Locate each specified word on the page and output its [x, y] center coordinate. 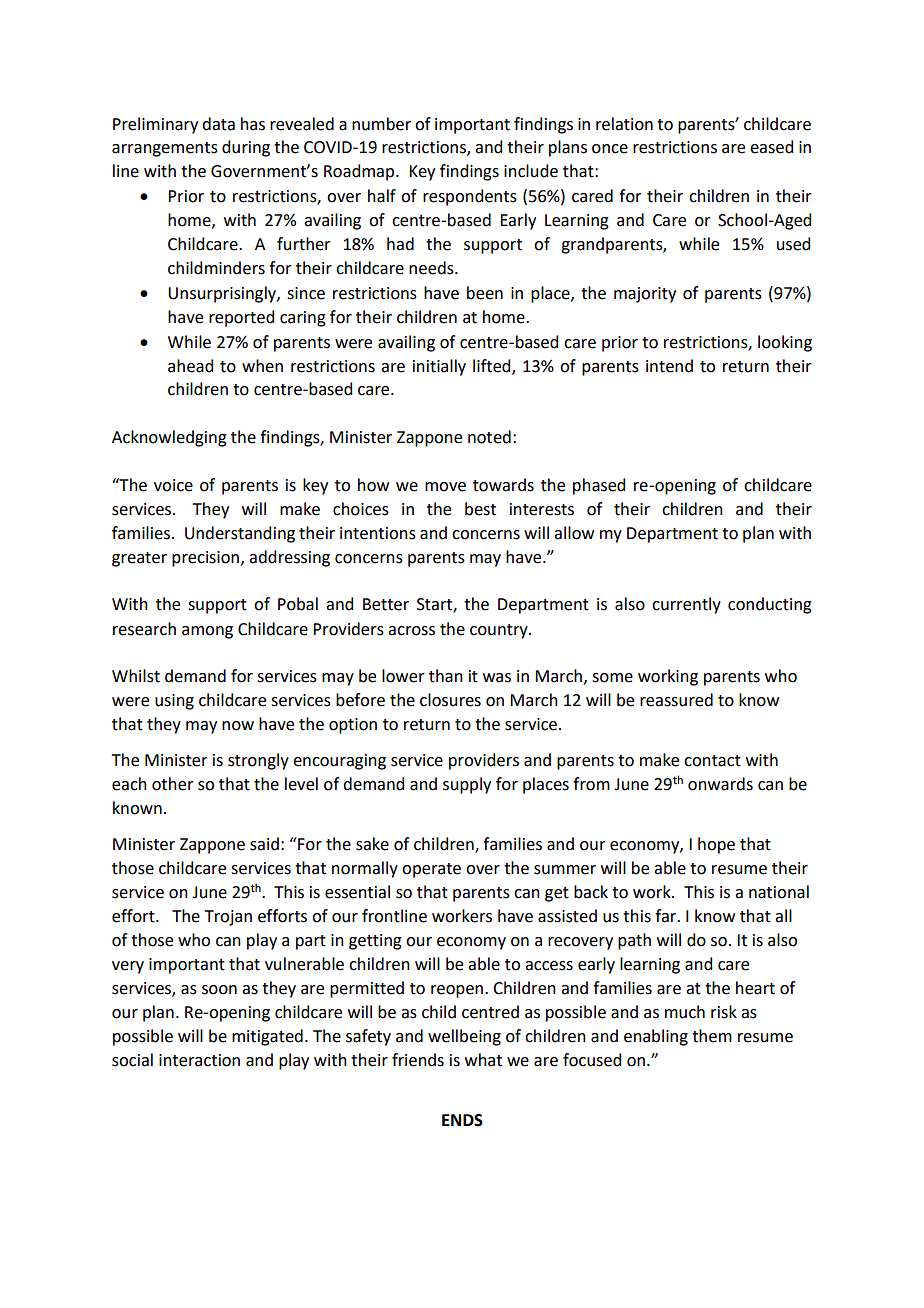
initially [439, 367]
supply [467, 785]
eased [771, 147]
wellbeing [464, 1037]
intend [669, 366]
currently [686, 605]
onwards [720, 784]
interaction [199, 1060]
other [173, 784]
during [246, 148]
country [500, 631]
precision [205, 559]
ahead [190, 366]
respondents [470, 197]
